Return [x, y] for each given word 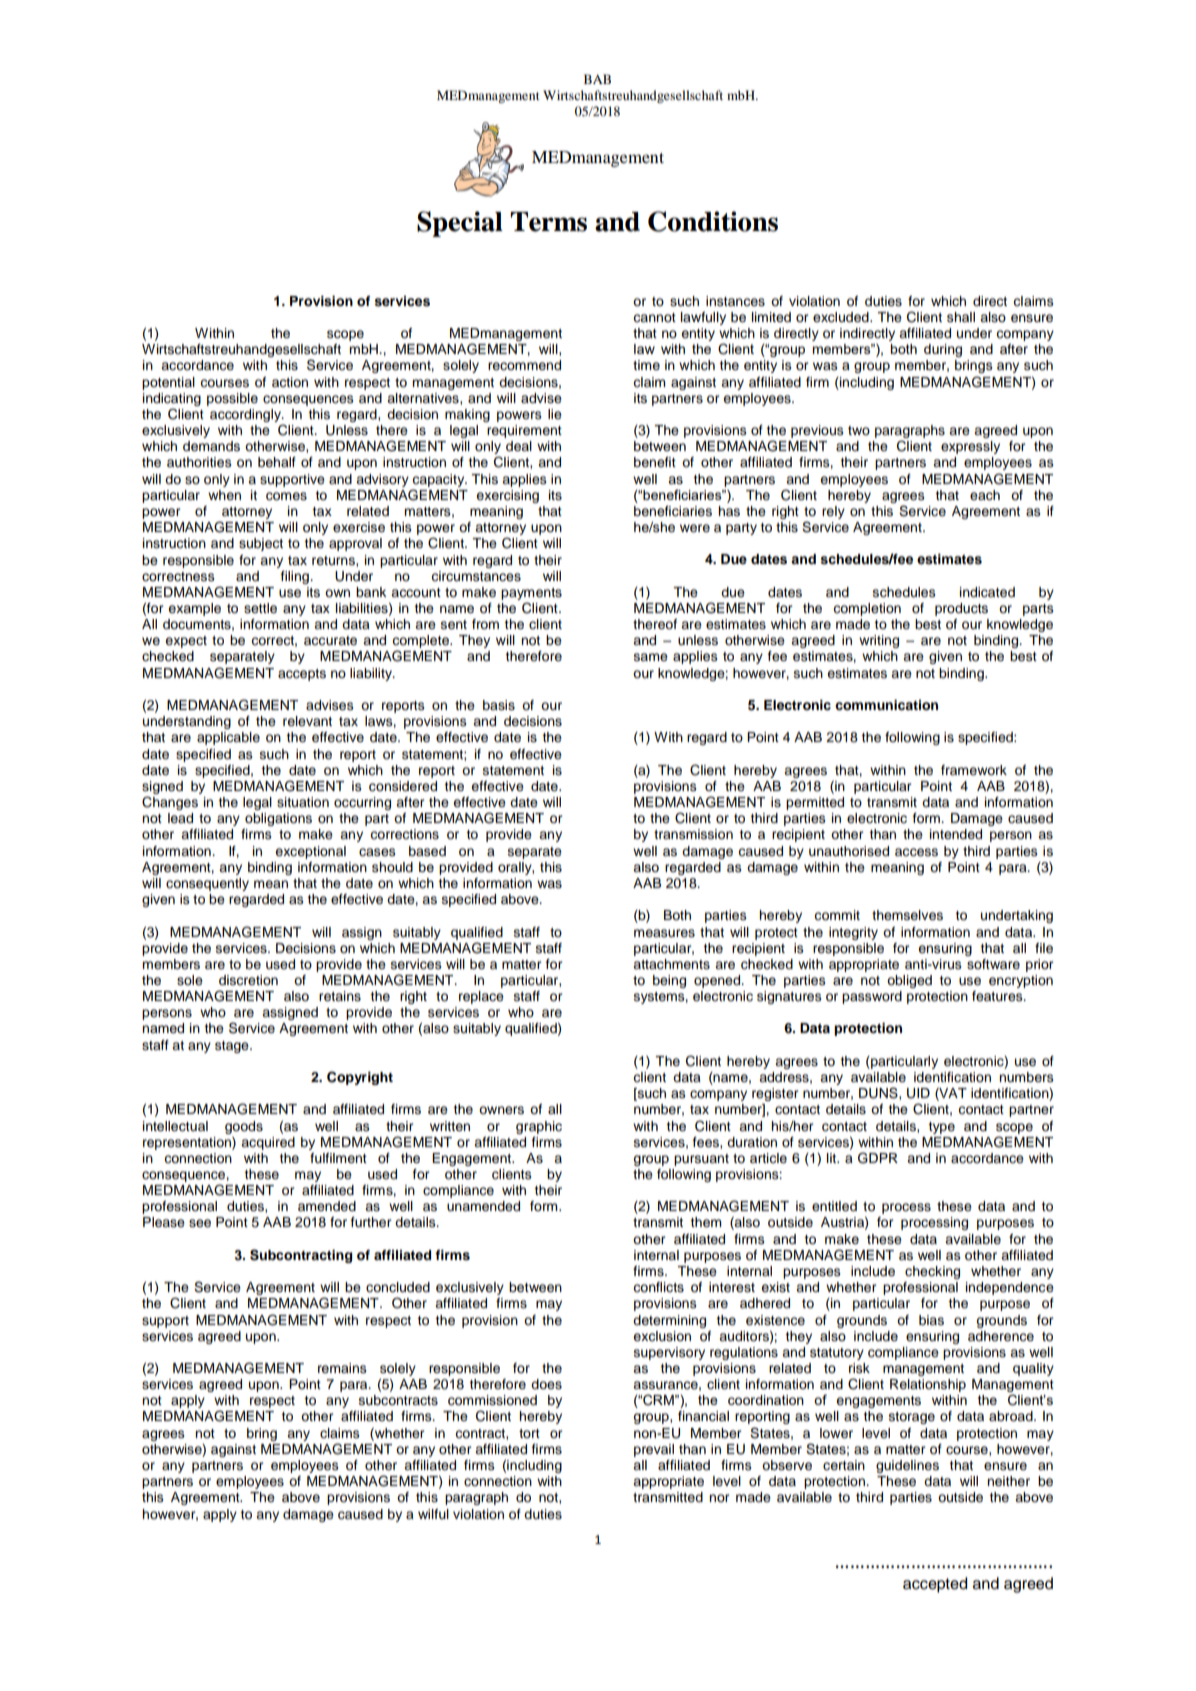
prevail [654, 1450]
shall [961, 317]
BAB [597, 79]
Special [460, 224]
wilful [433, 1514]
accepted [935, 1585]
